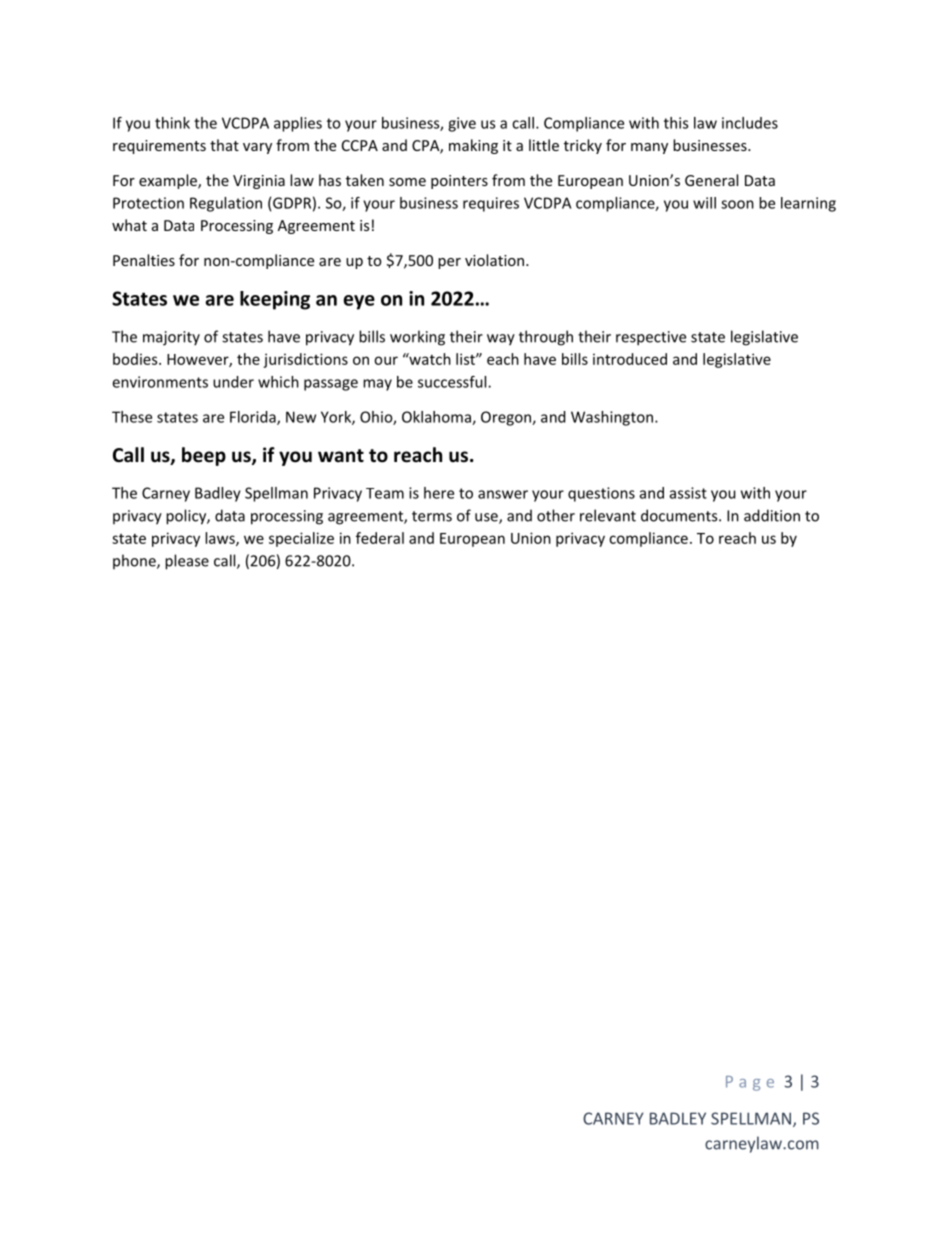  What do you see at coordinates (473, 146) in the screenshot?
I see `making` at bounding box center [473, 146].
